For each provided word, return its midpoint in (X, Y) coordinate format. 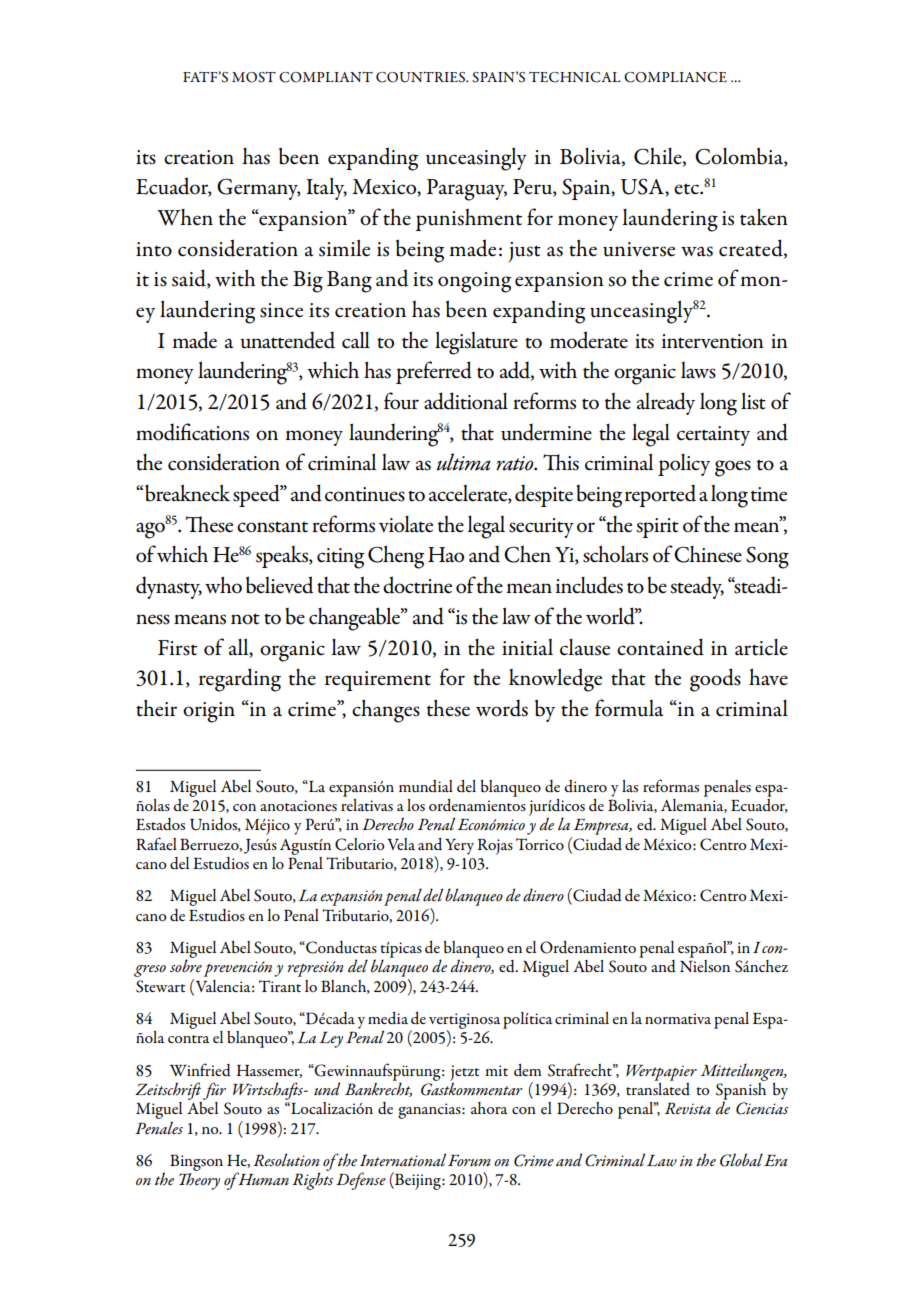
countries (422, 77)
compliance (675, 77)
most (254, 77)
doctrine (417, 585)
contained (660, 647)
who (223, 585)
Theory (199, 1181)
